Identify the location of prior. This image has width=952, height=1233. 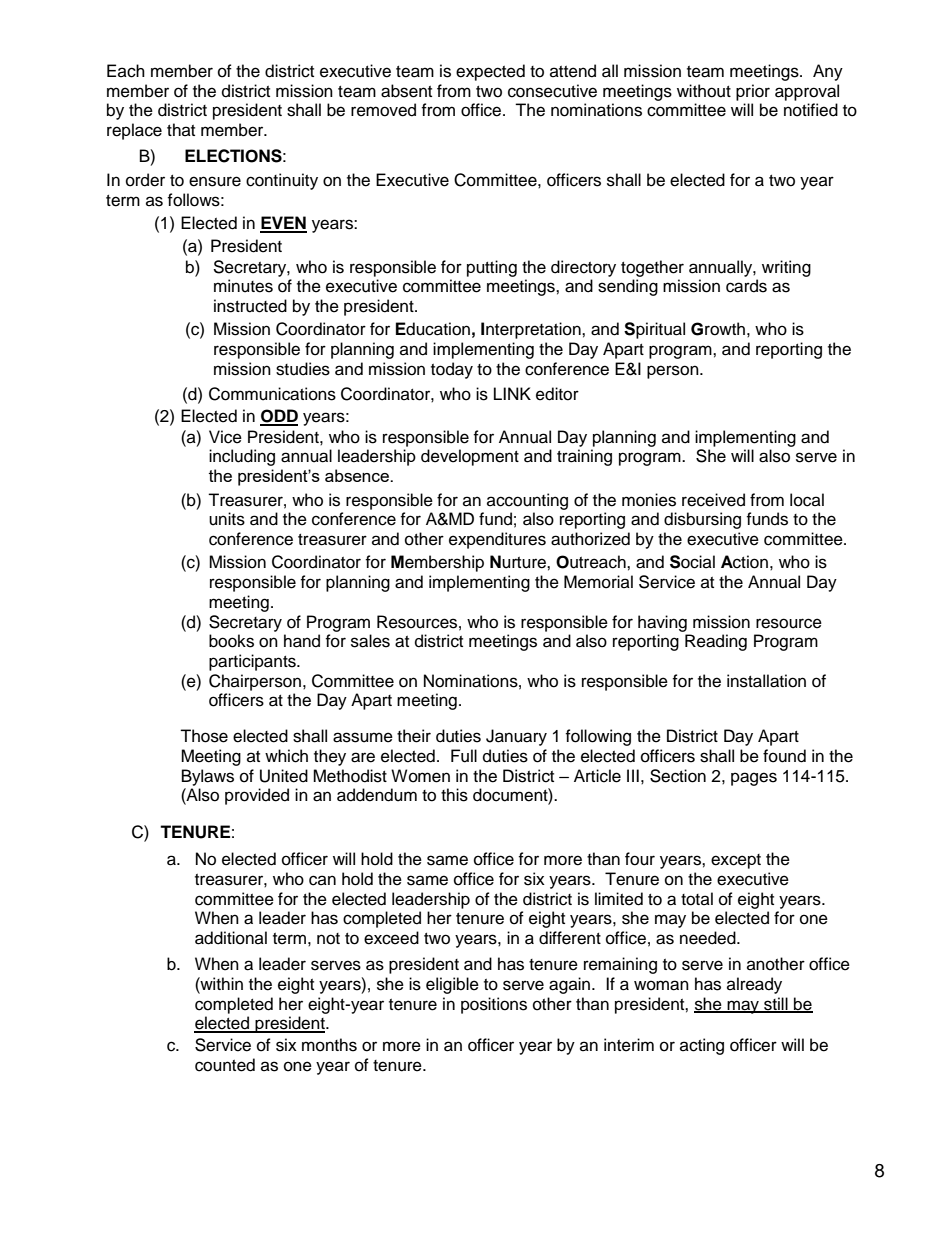
(753, 92).
